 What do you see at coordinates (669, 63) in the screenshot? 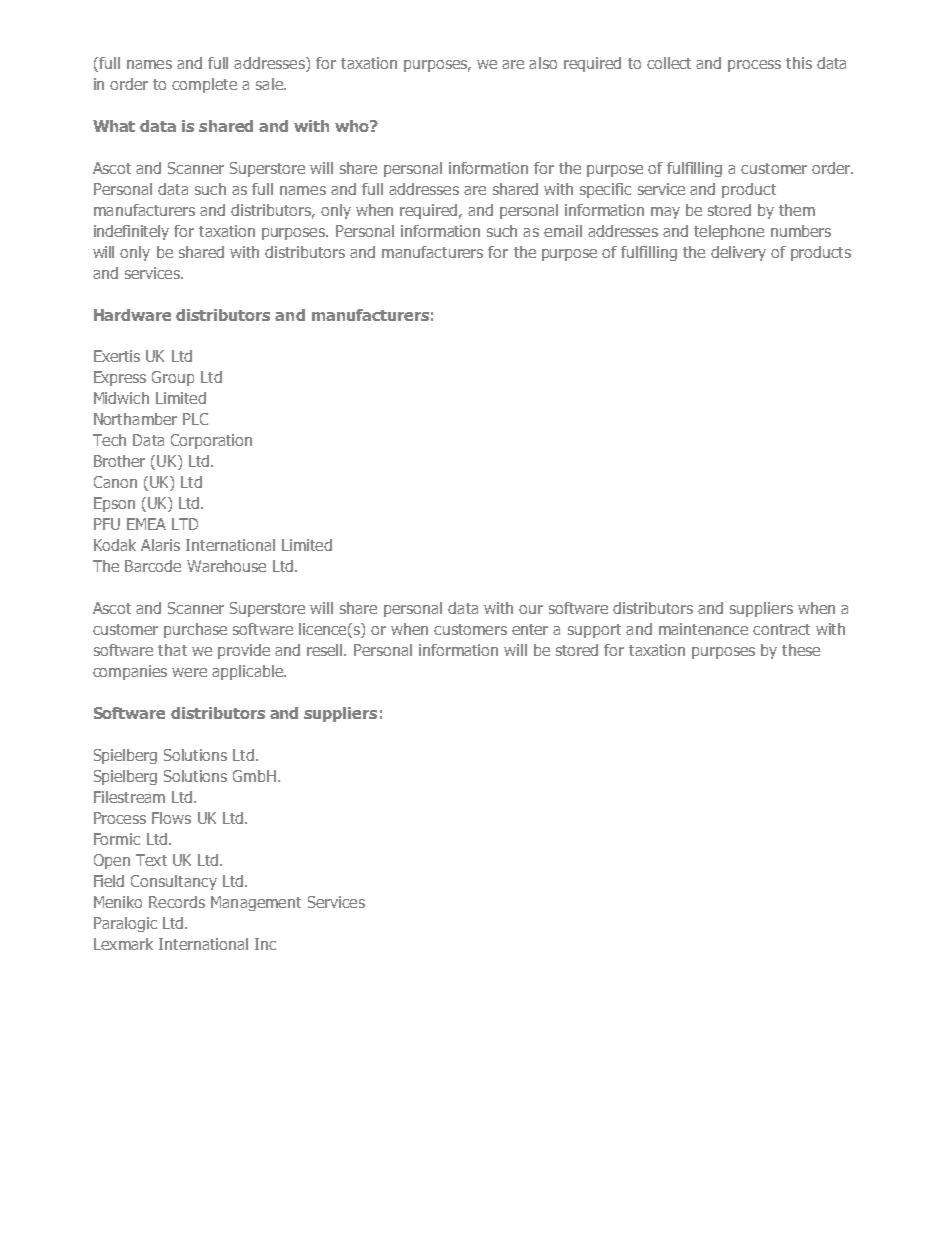
I see `collect` at bounding box center [669, 63].
